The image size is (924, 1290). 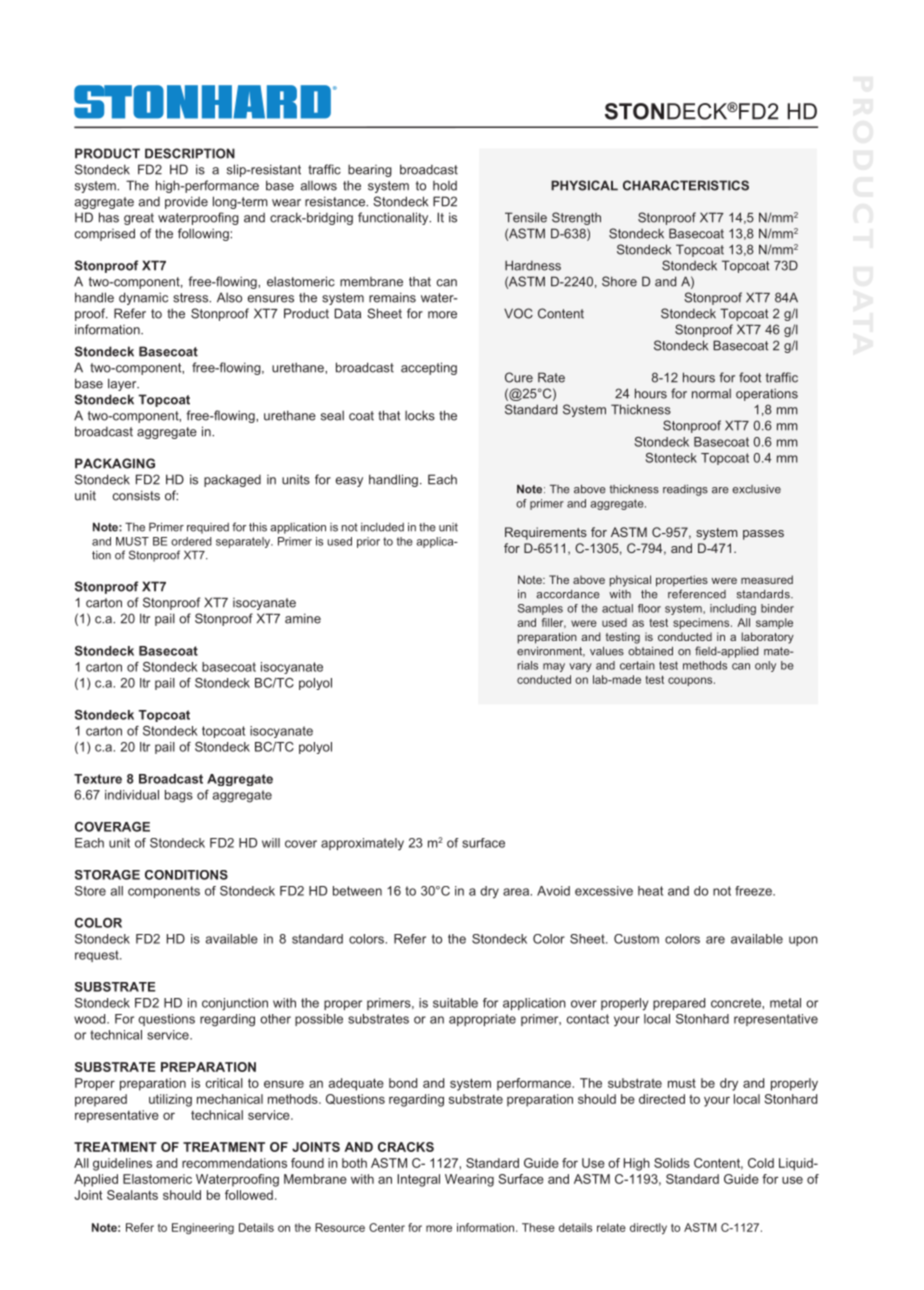 I want to click on Engineering, so click(x=203, y=1229).
